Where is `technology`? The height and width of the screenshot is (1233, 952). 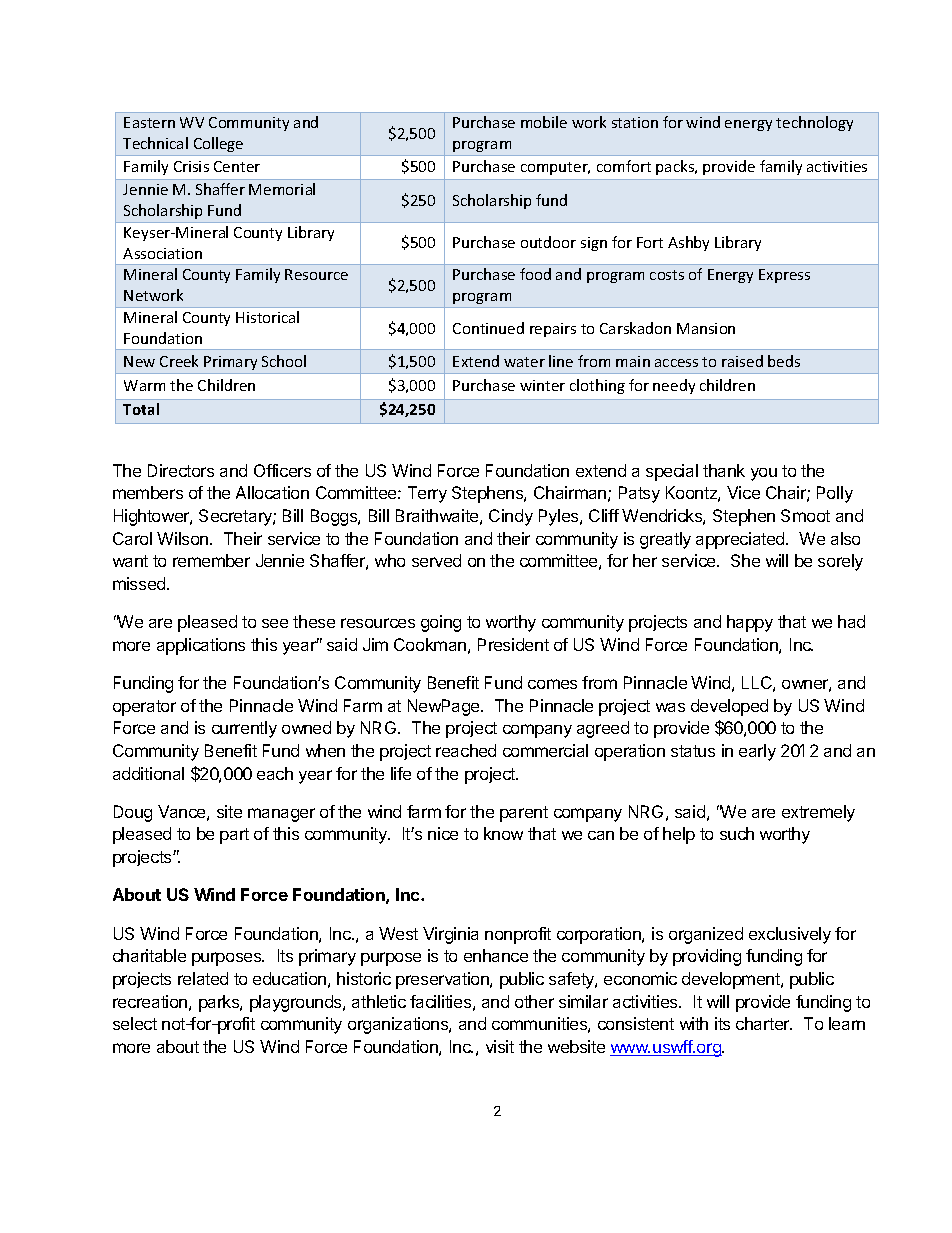
technology is located at coordinates (814, 123).
